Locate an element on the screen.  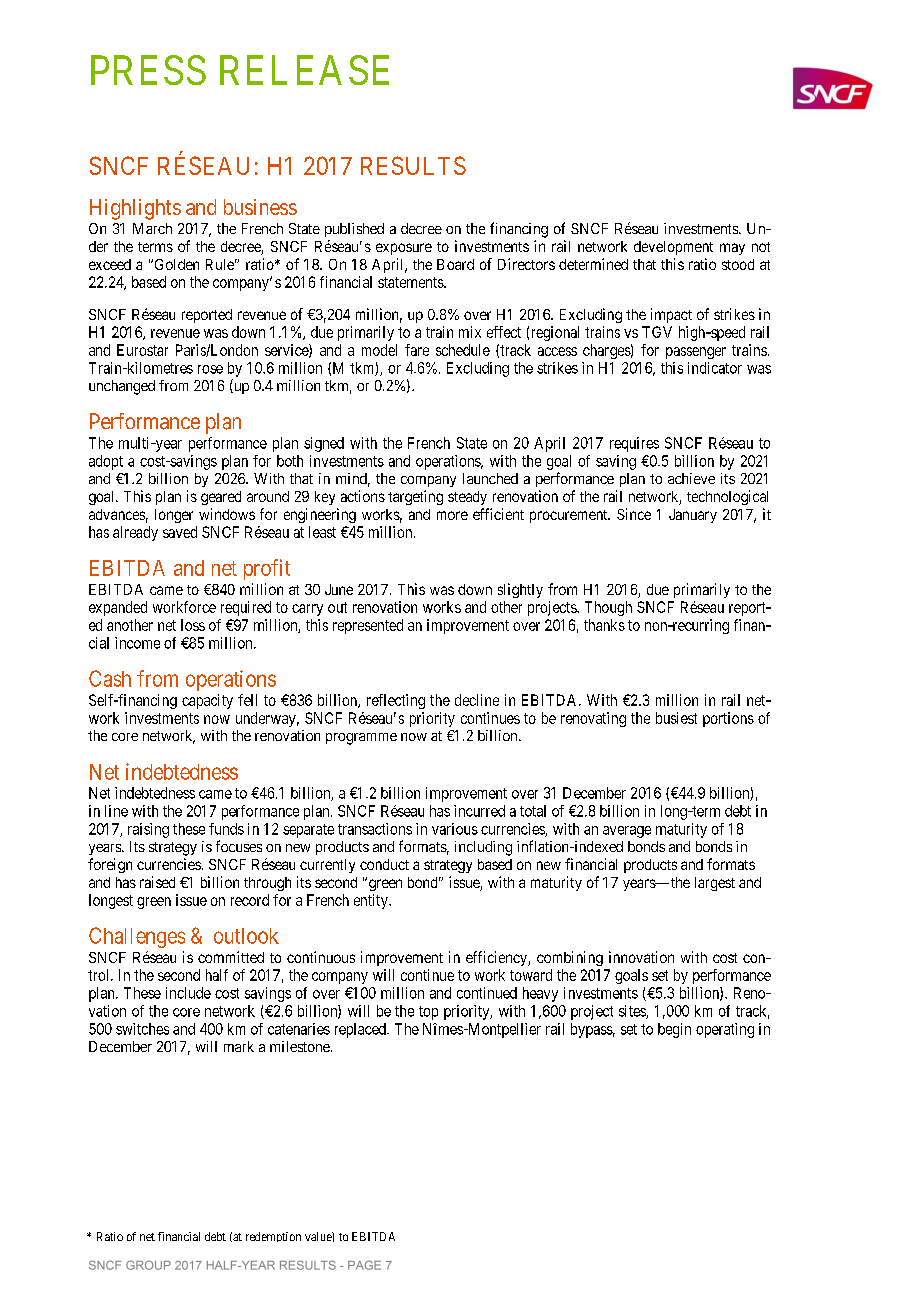
January is located at coordinates (693, 516).
